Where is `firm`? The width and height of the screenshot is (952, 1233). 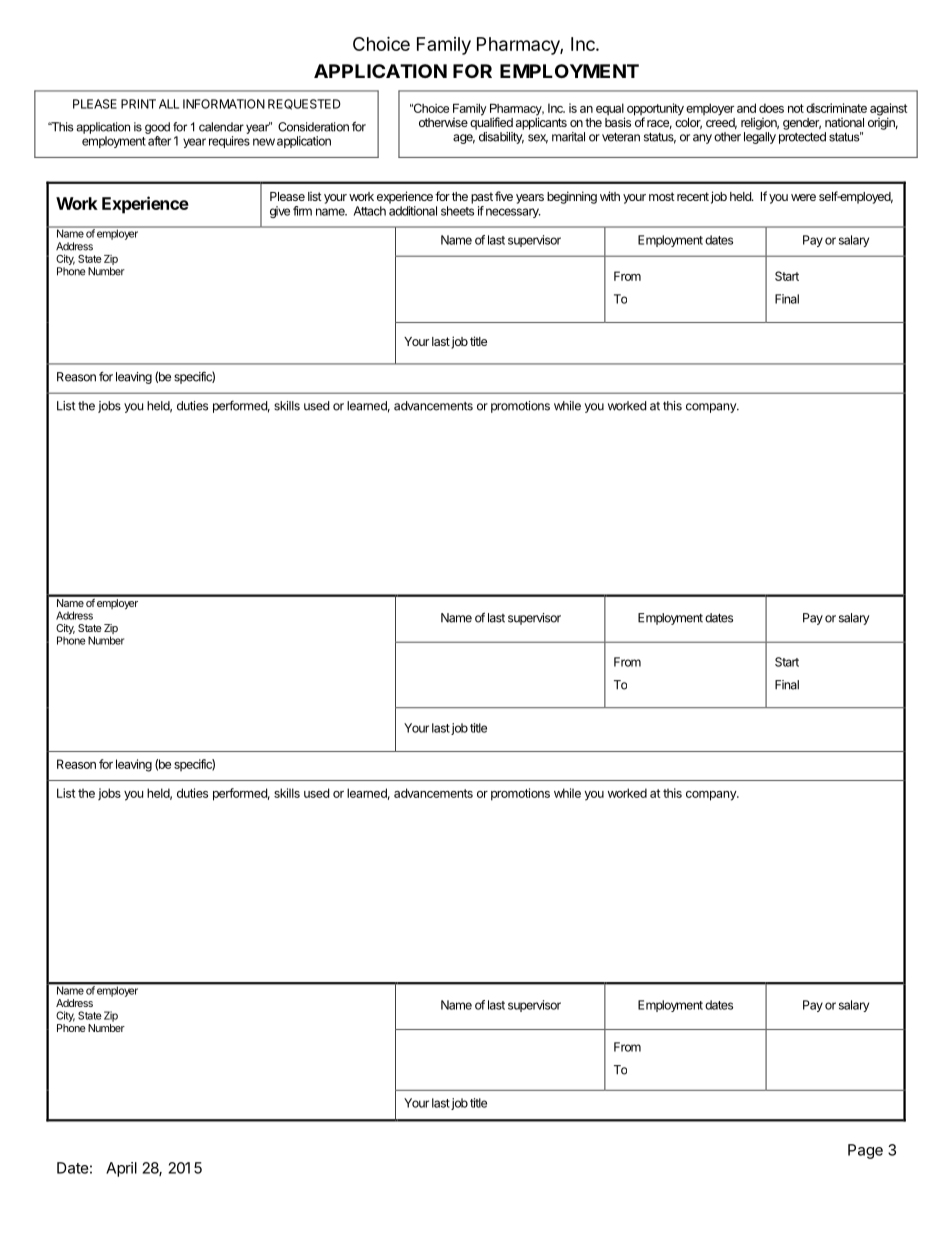 firm is located at coordinates (302, 211).
